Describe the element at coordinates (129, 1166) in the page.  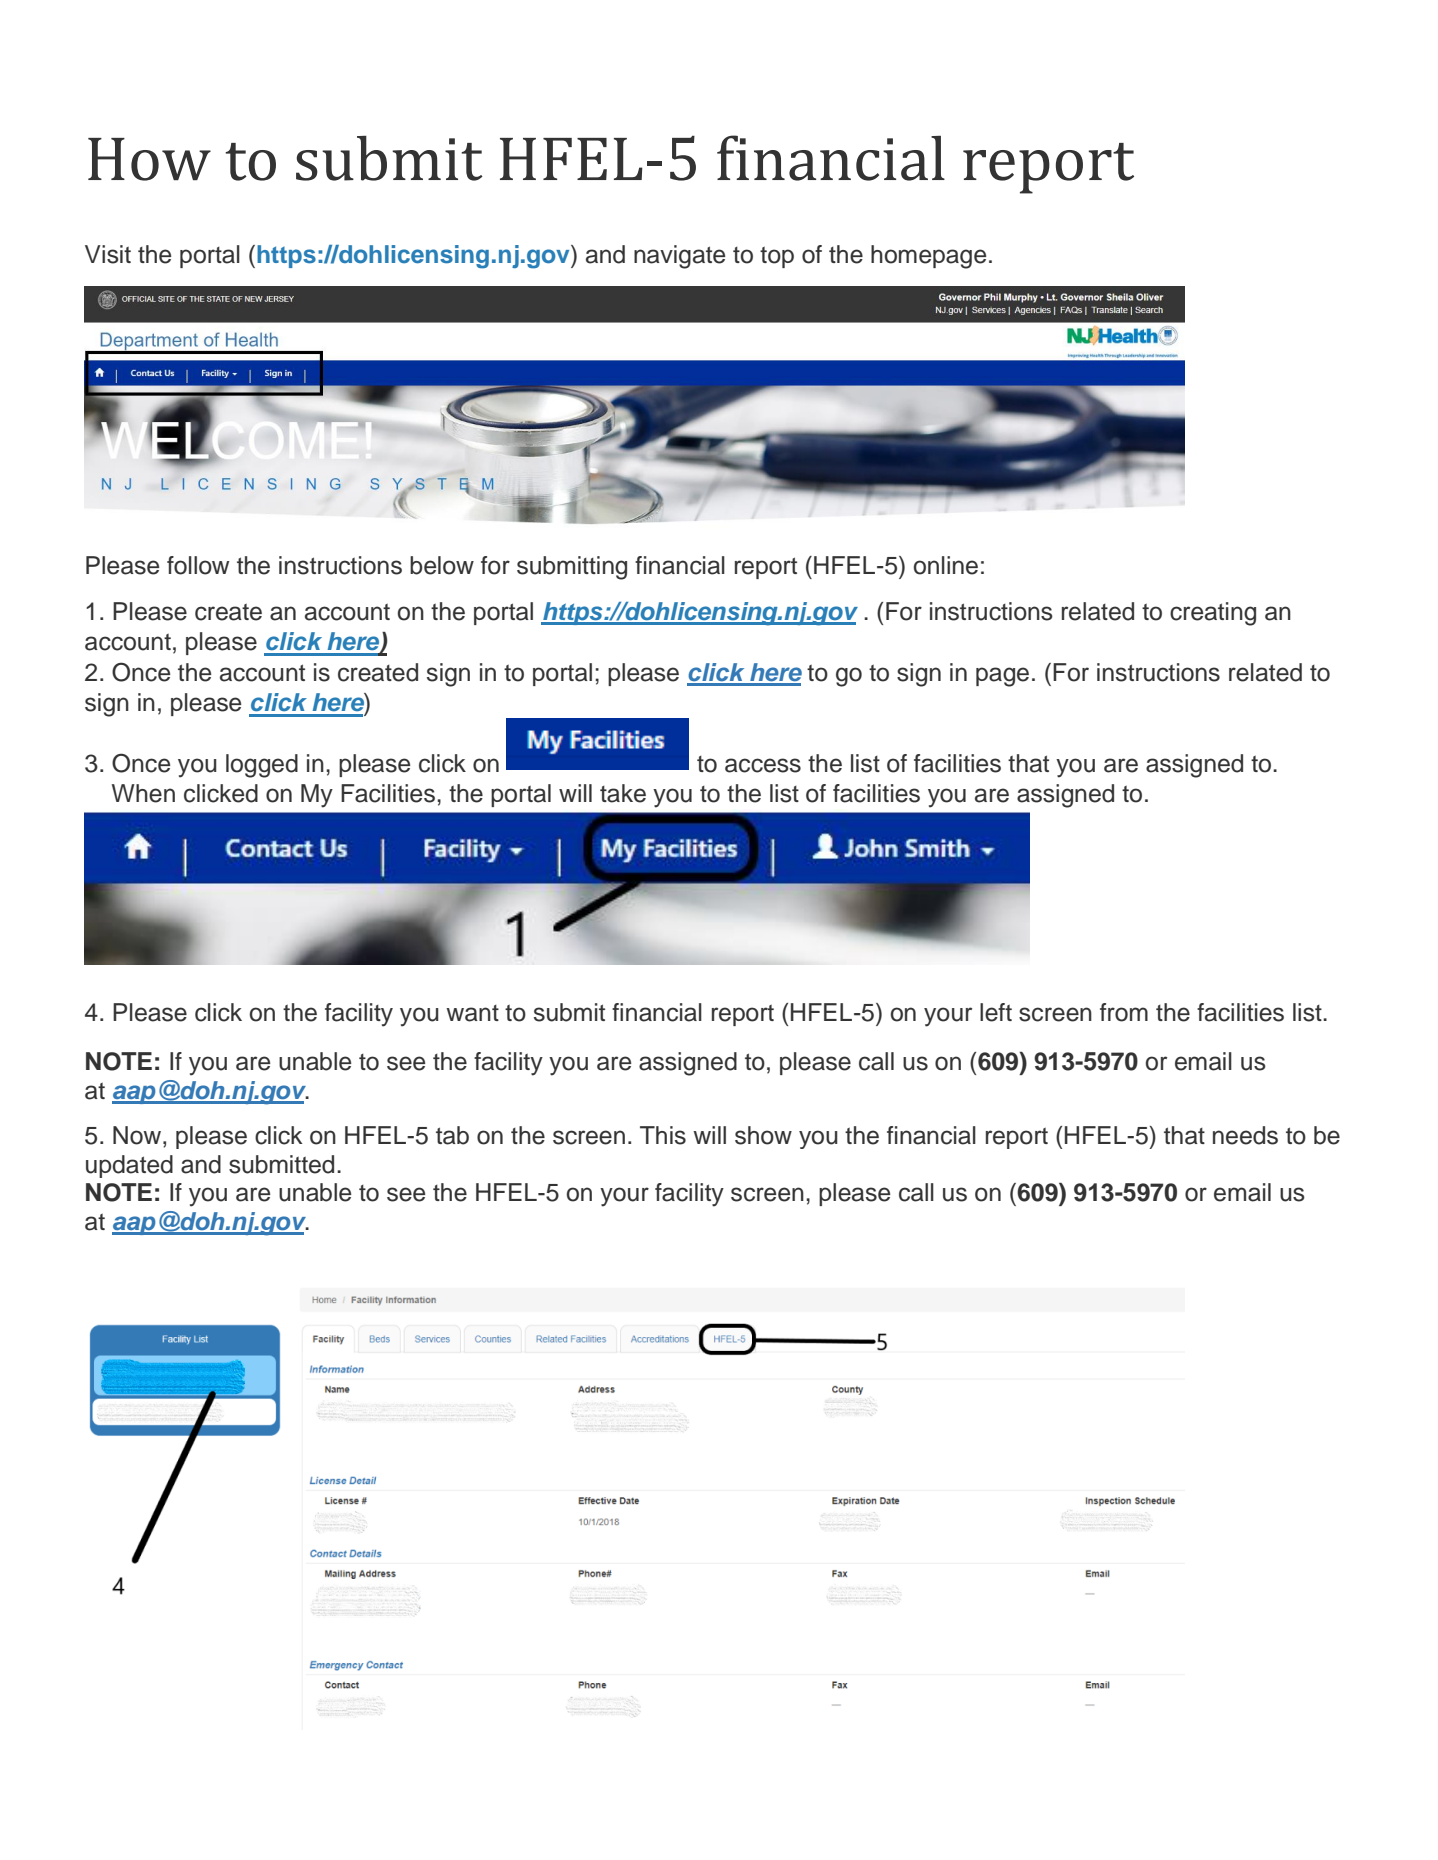
I see `updated` at that location.
